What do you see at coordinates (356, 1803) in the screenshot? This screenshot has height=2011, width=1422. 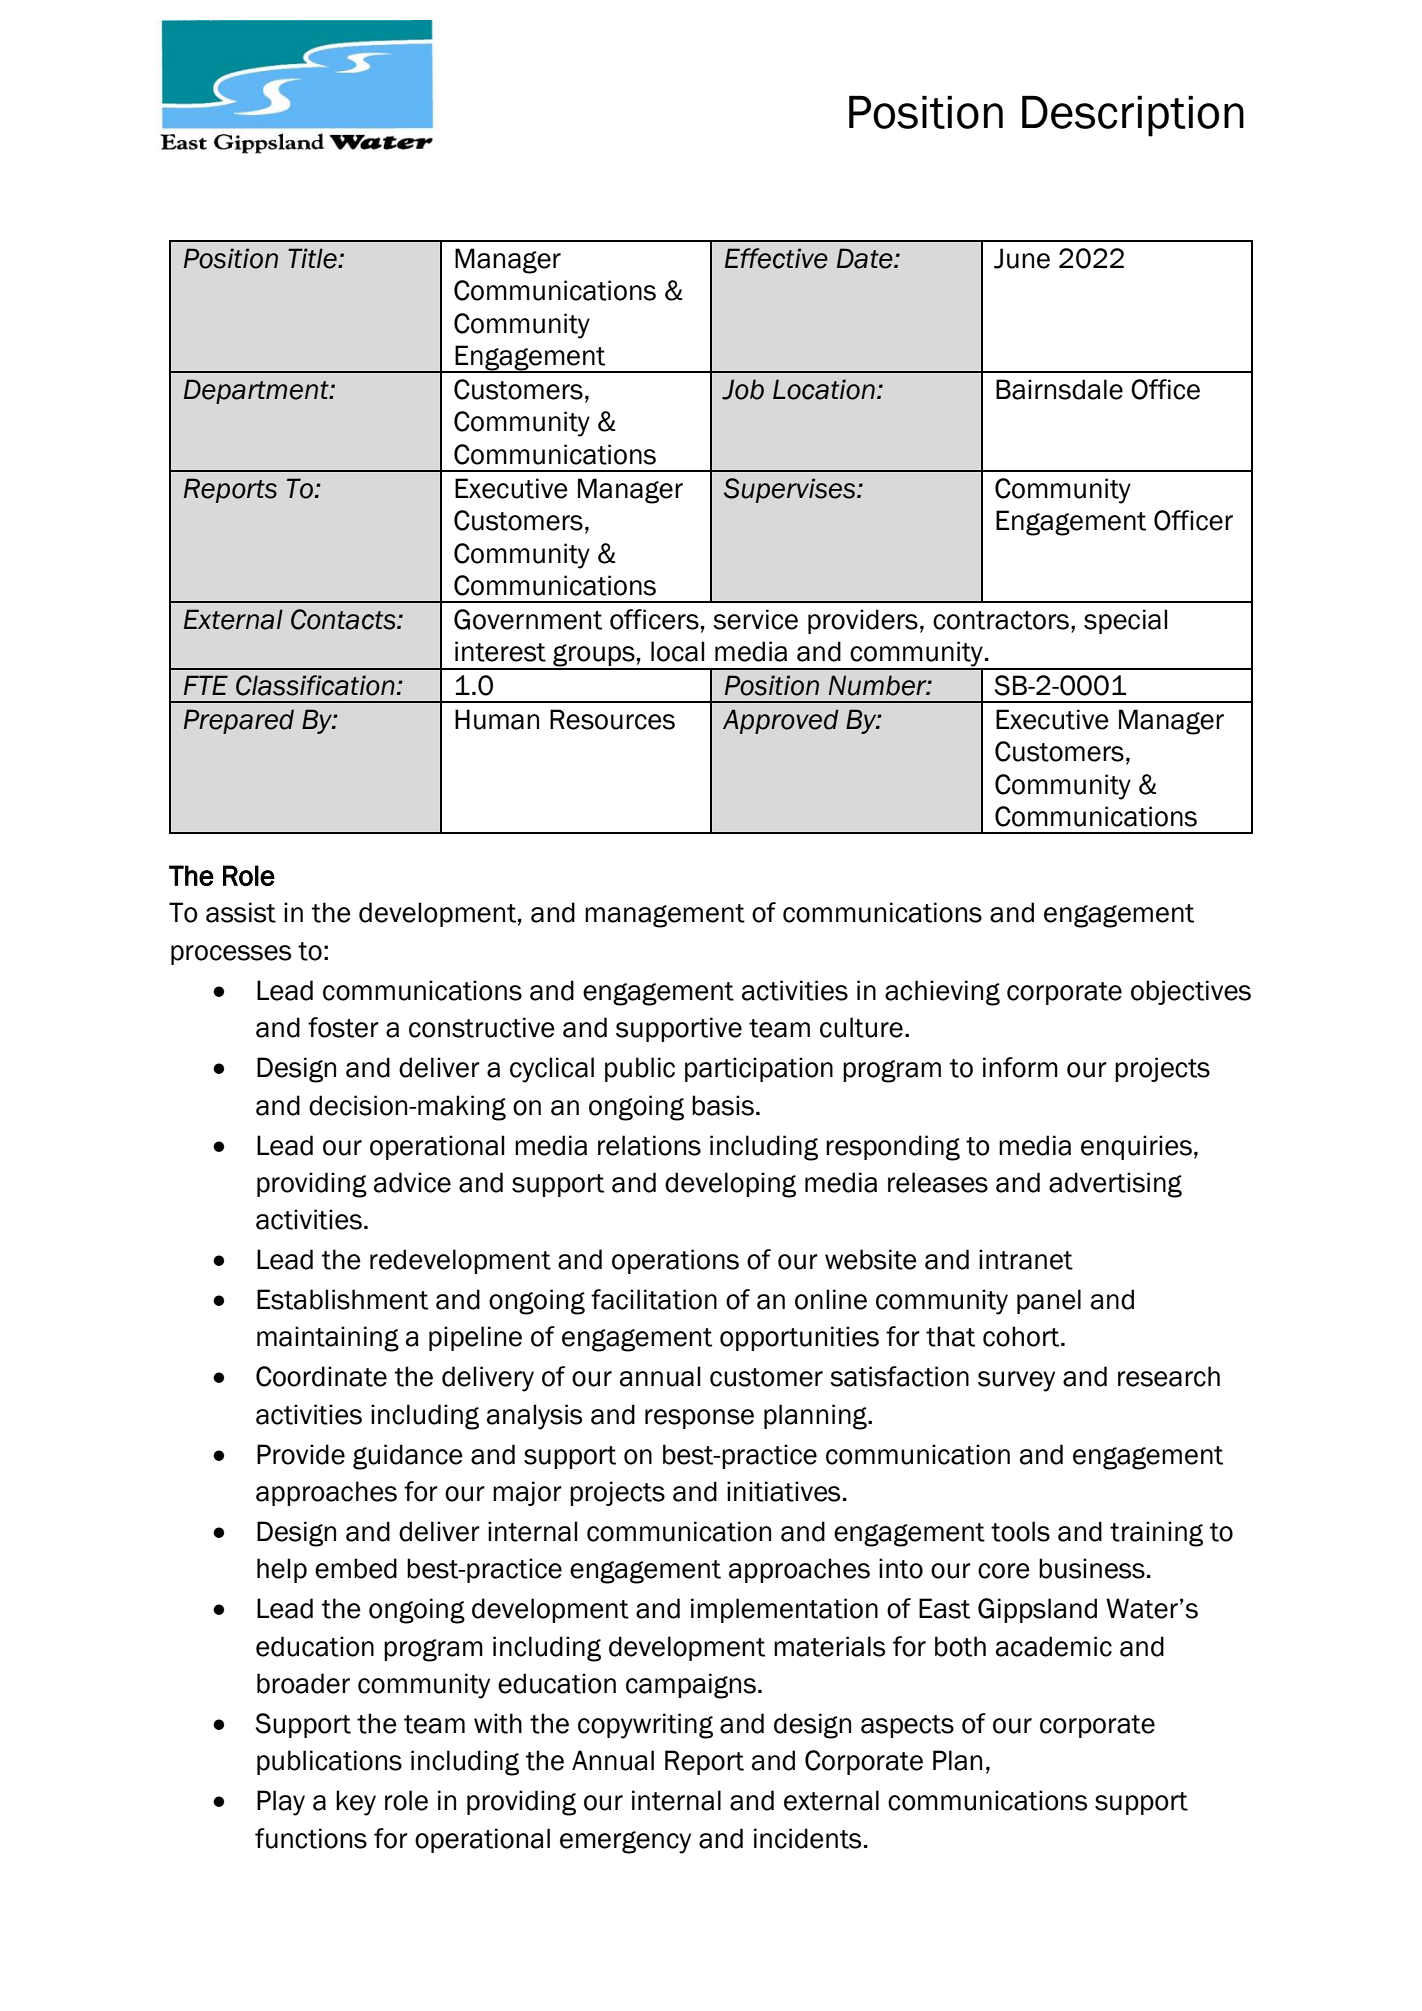 I see `key` at bounding box center [356, 1803].
